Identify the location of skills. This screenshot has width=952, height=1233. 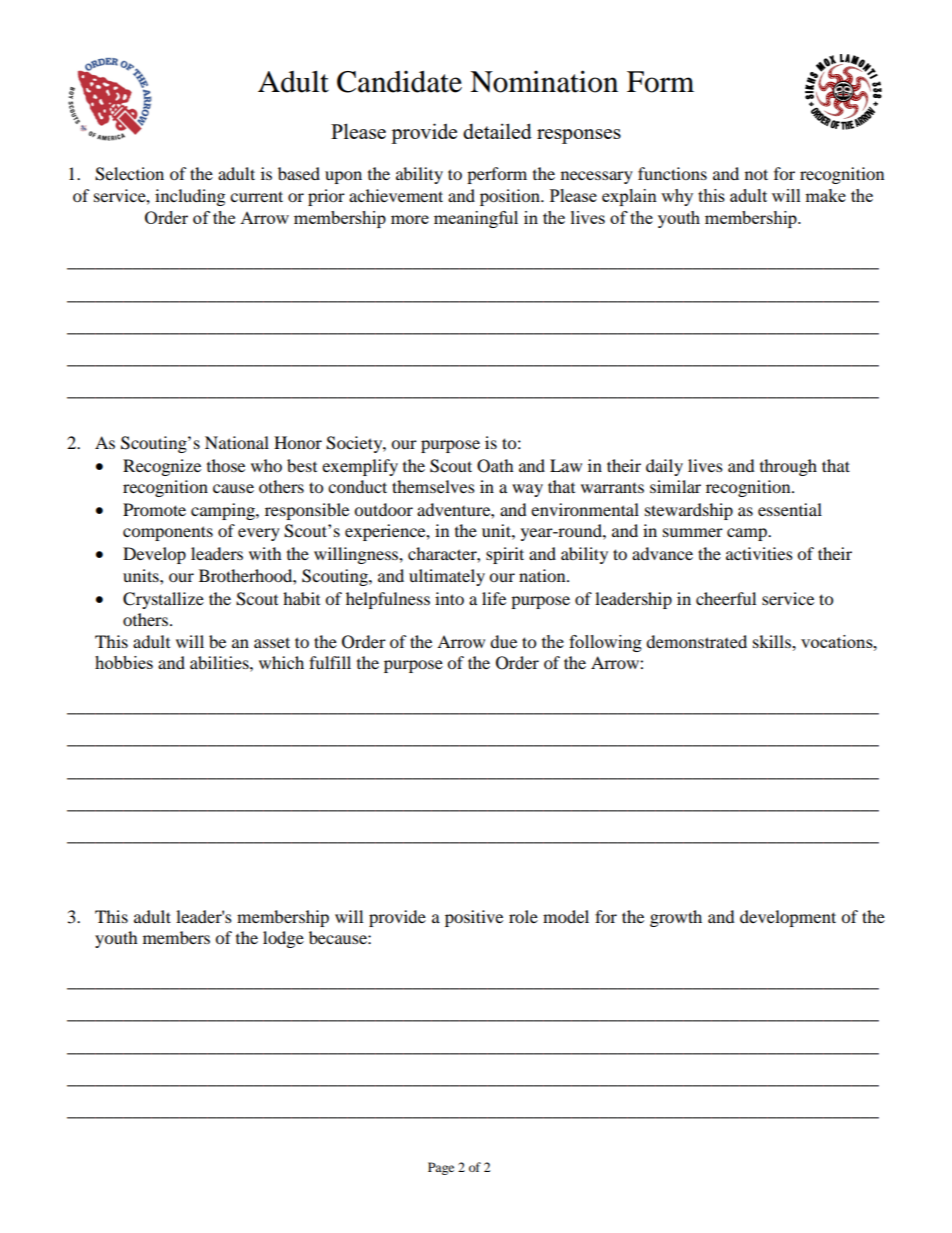
(773, 641).
